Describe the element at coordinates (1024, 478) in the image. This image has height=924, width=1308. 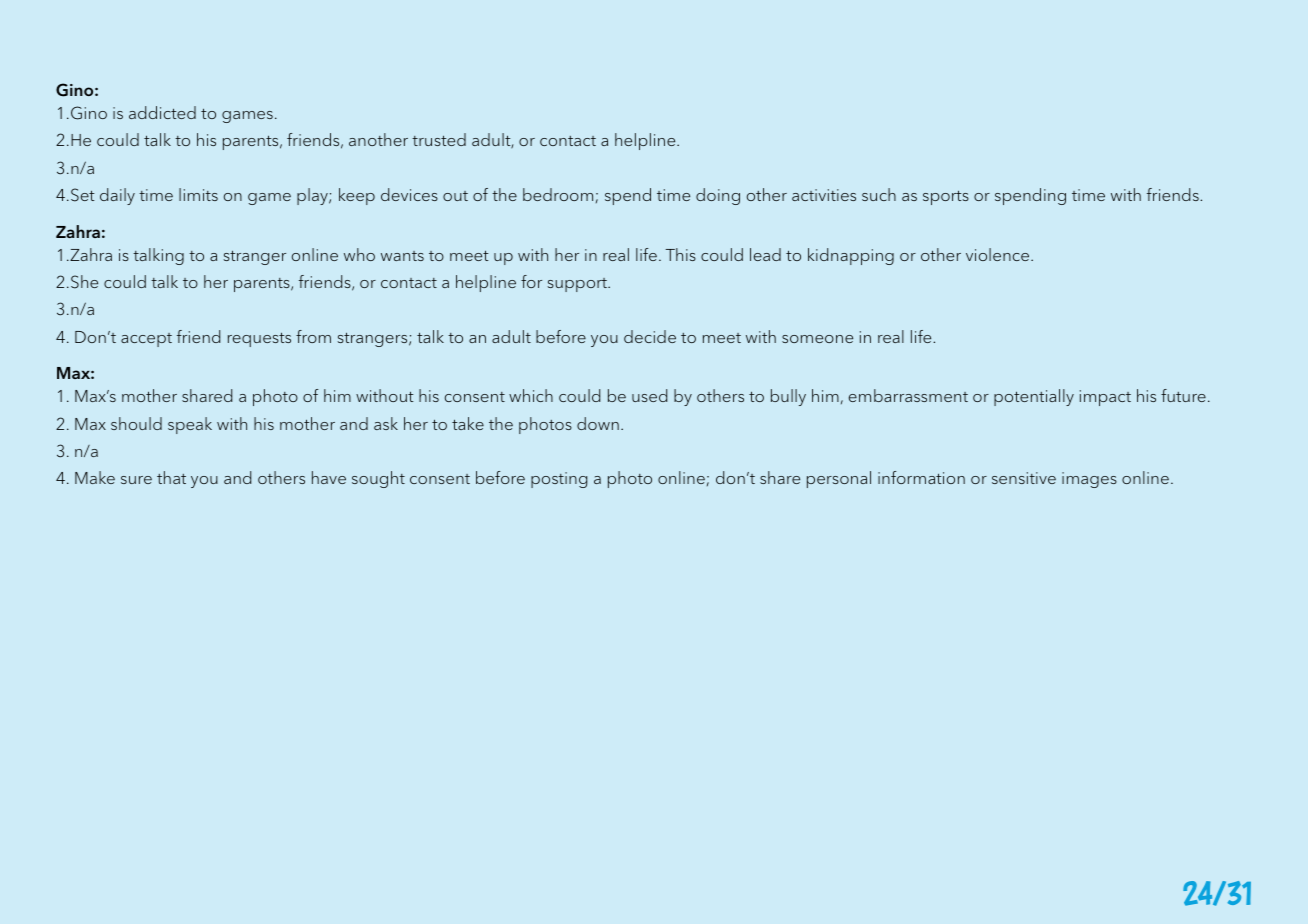
I see `sensitive` at that location.
